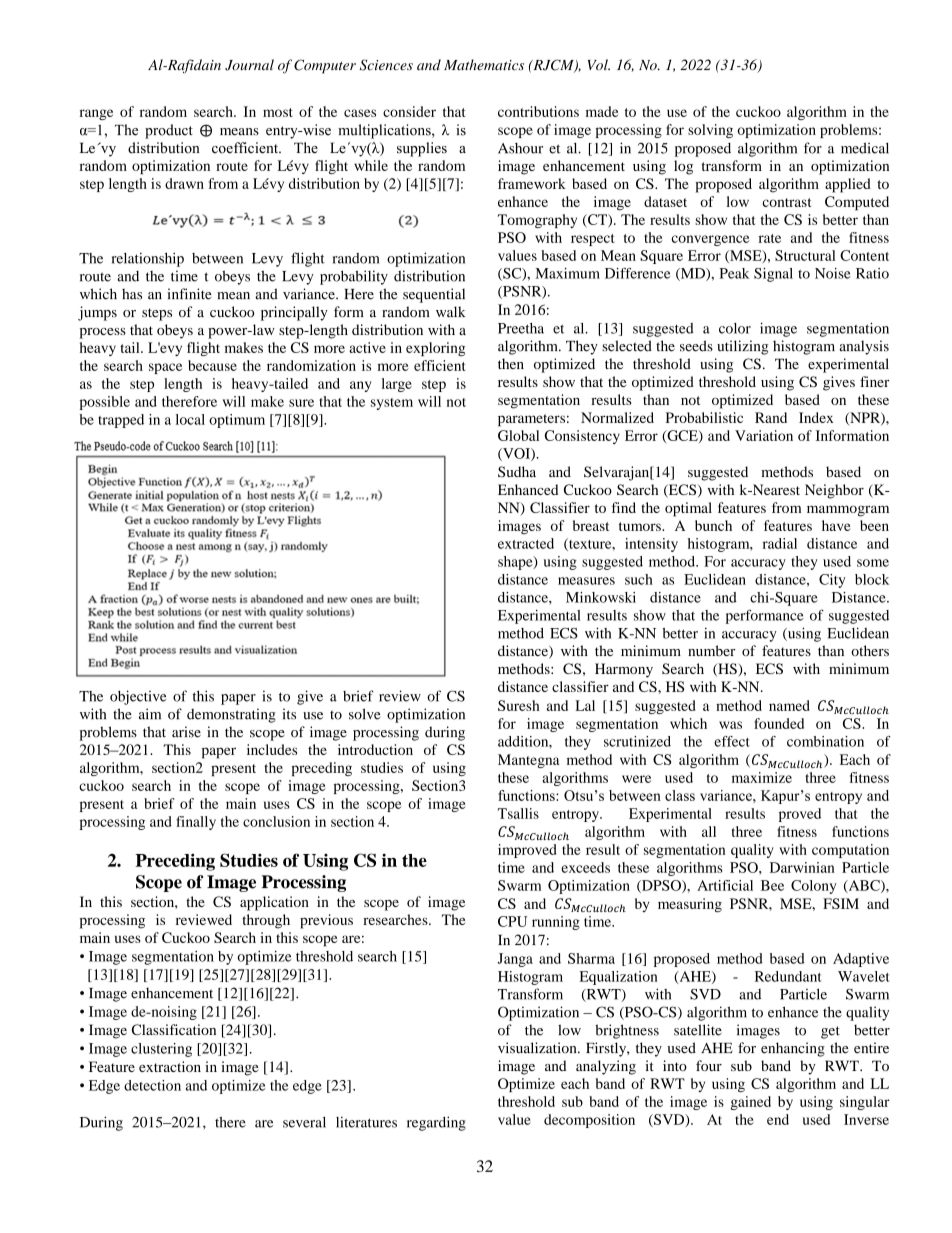 The width and height of the document is (952, 1233). What do you see at coordinates (169, 131) in the document?
I see `product` at bounding box center [169, 131].
